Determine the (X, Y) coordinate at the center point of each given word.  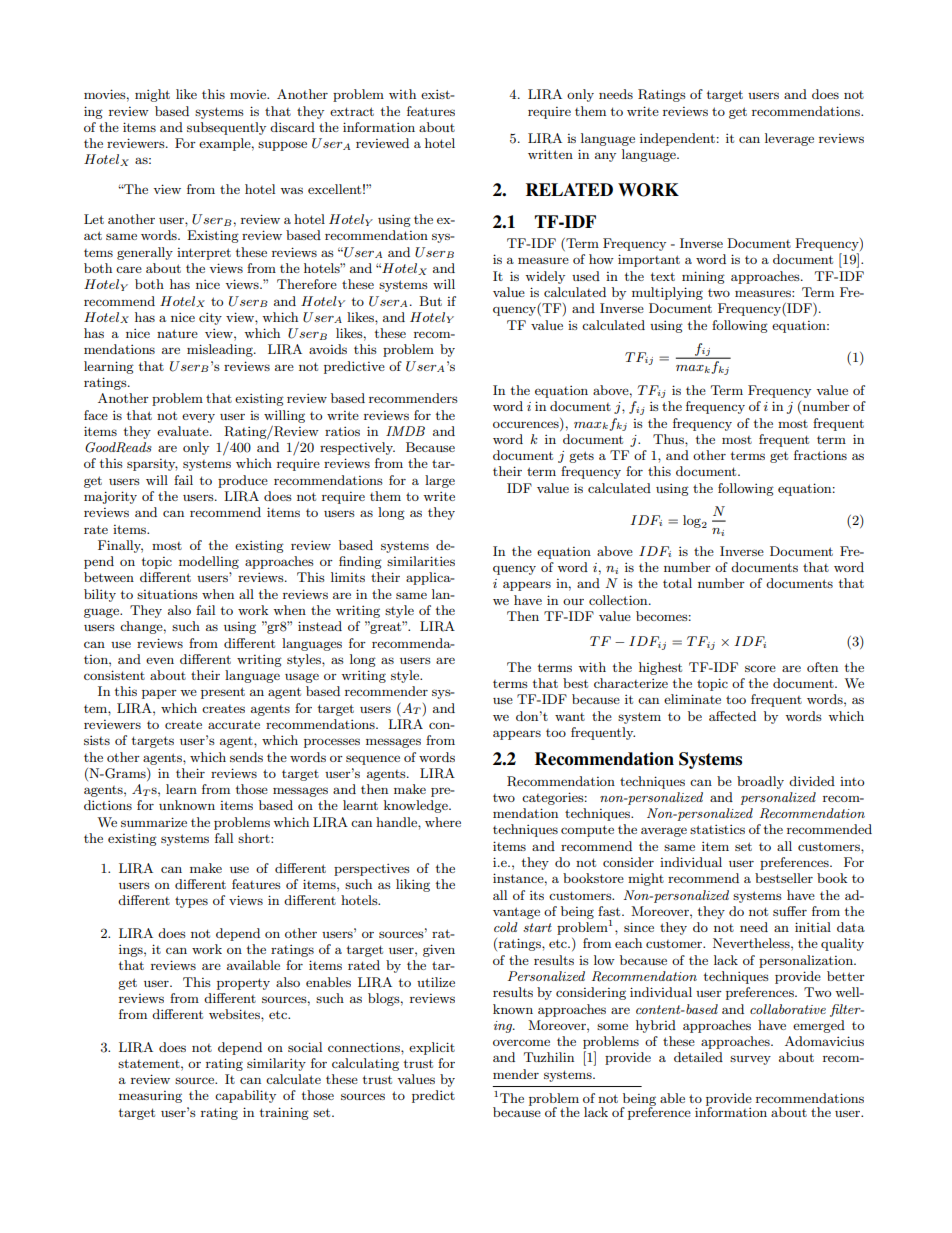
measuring (150, 1097)
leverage (789, 139)
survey (750, 1060)
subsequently (226, 128)
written (550, 154)
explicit (432, 1048)
